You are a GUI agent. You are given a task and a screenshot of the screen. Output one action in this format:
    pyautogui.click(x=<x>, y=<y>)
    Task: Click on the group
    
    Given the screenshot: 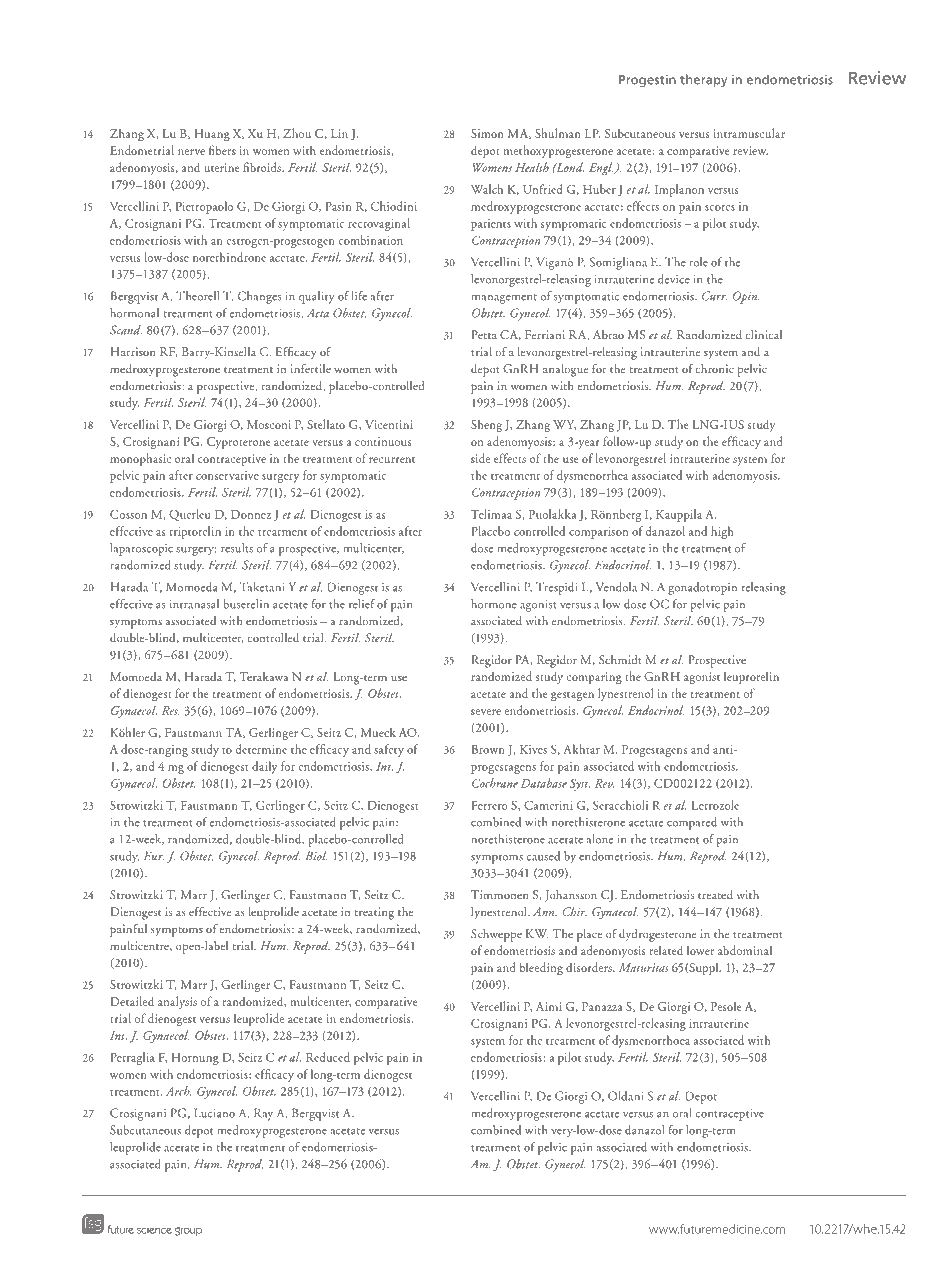 What is the action you would take?
    pyautogui.click(x=188, y=1231)
